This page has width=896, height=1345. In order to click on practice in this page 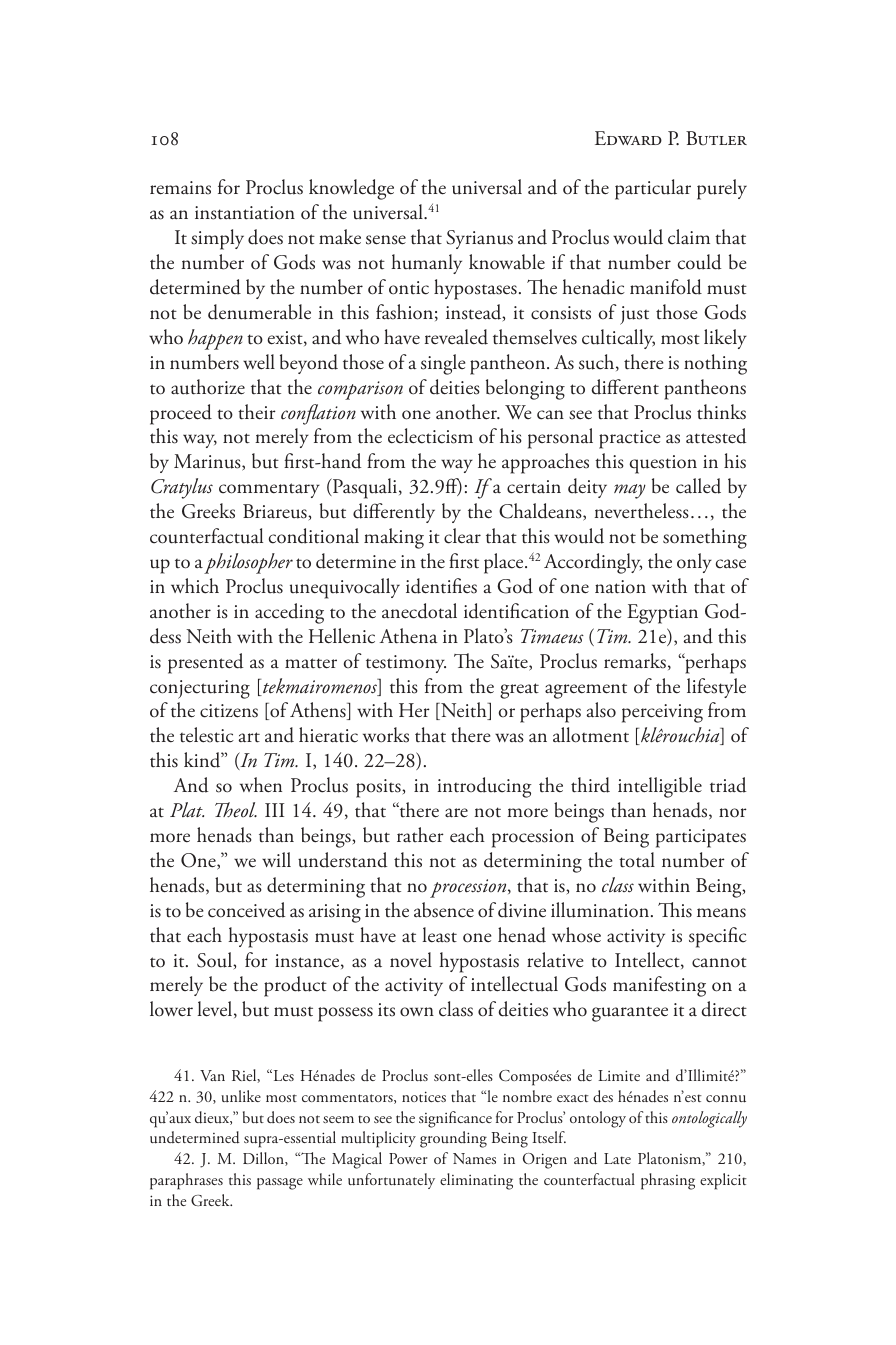, I will do `click(630, 439)`.
